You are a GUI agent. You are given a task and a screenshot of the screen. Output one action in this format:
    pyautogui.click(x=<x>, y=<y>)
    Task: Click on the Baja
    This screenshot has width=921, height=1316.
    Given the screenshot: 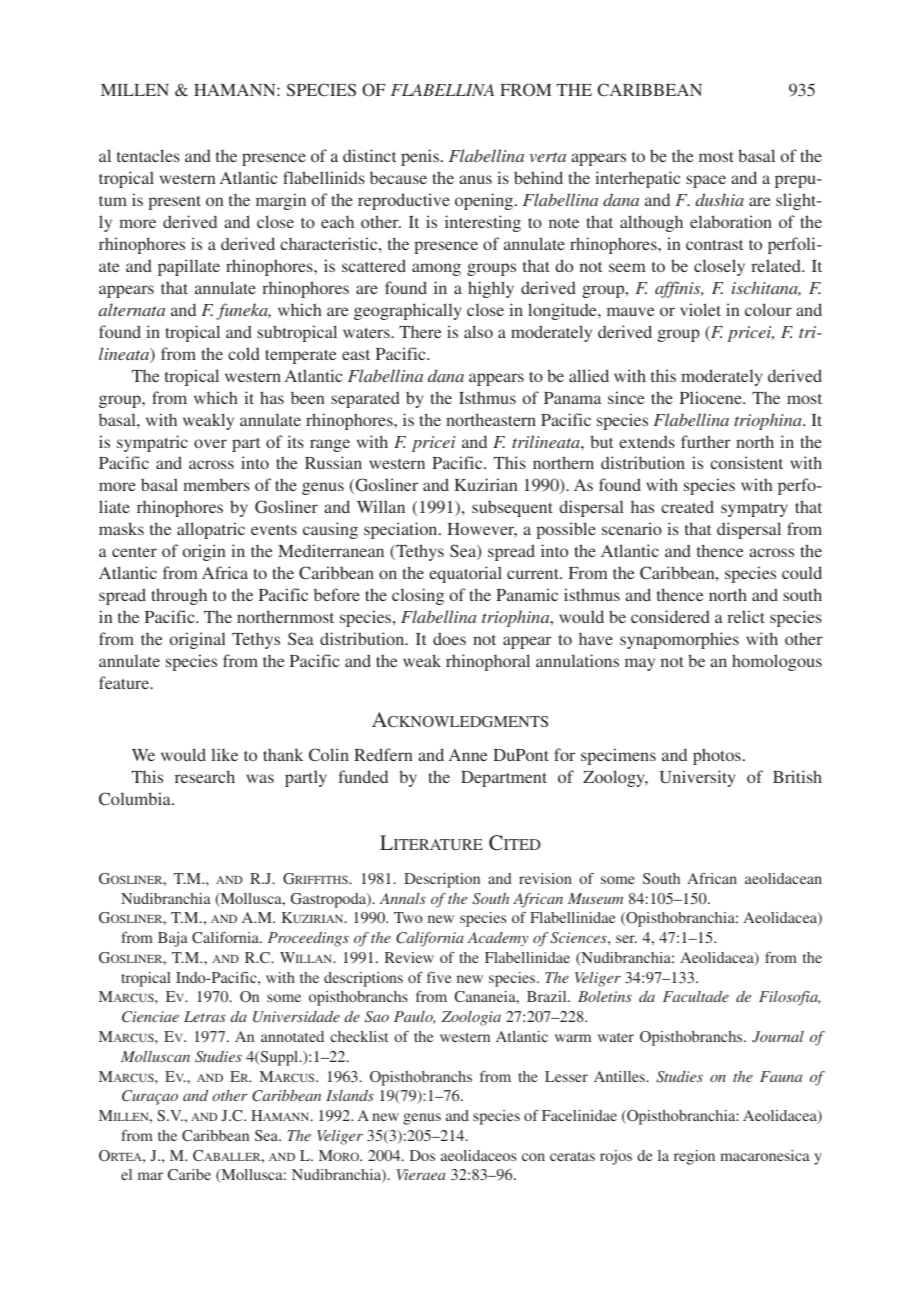 What is the action you would take?
    pyautogui.click(x=173, y=939)
